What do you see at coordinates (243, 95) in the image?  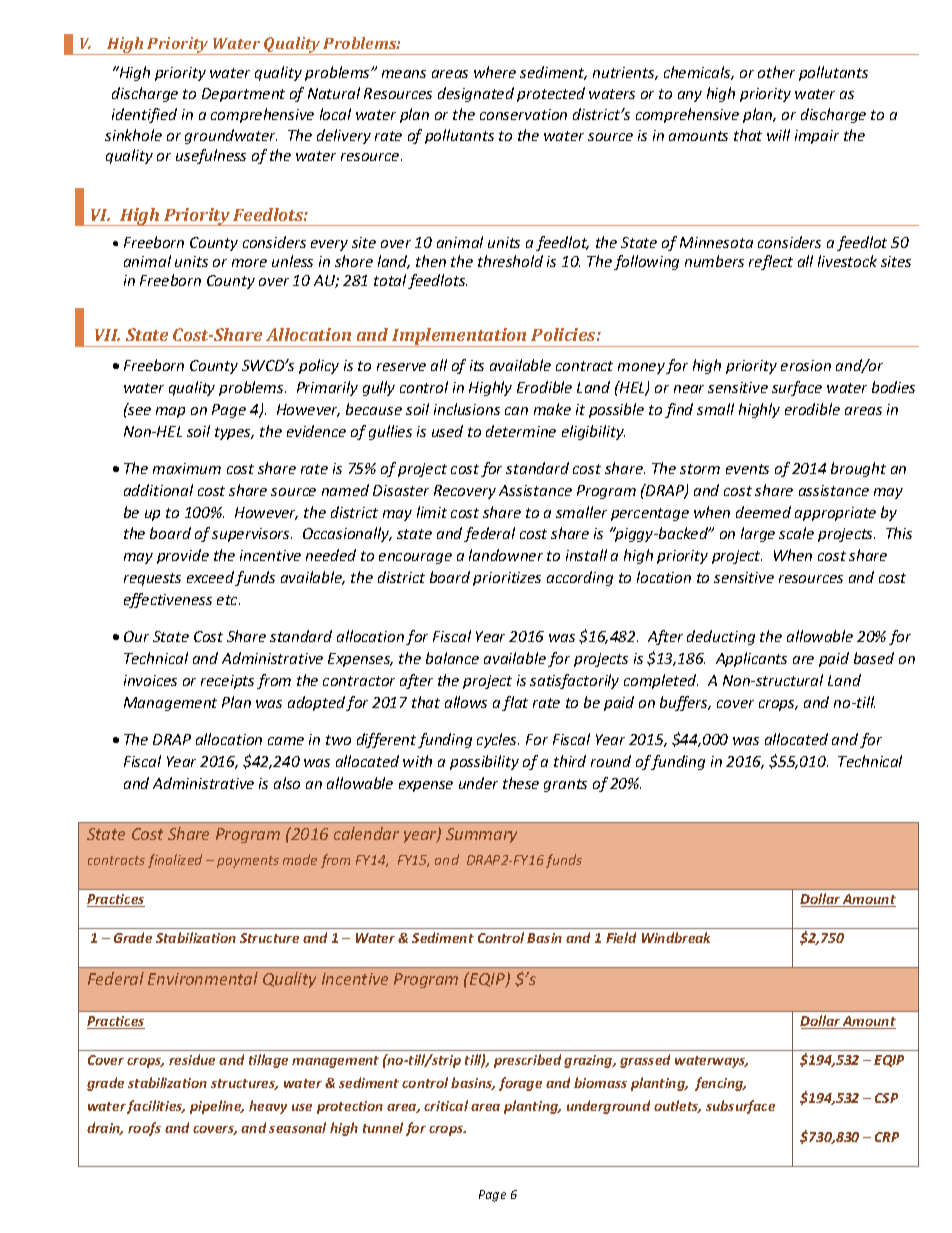 I see `Department` at bounding box center [243, 95].
